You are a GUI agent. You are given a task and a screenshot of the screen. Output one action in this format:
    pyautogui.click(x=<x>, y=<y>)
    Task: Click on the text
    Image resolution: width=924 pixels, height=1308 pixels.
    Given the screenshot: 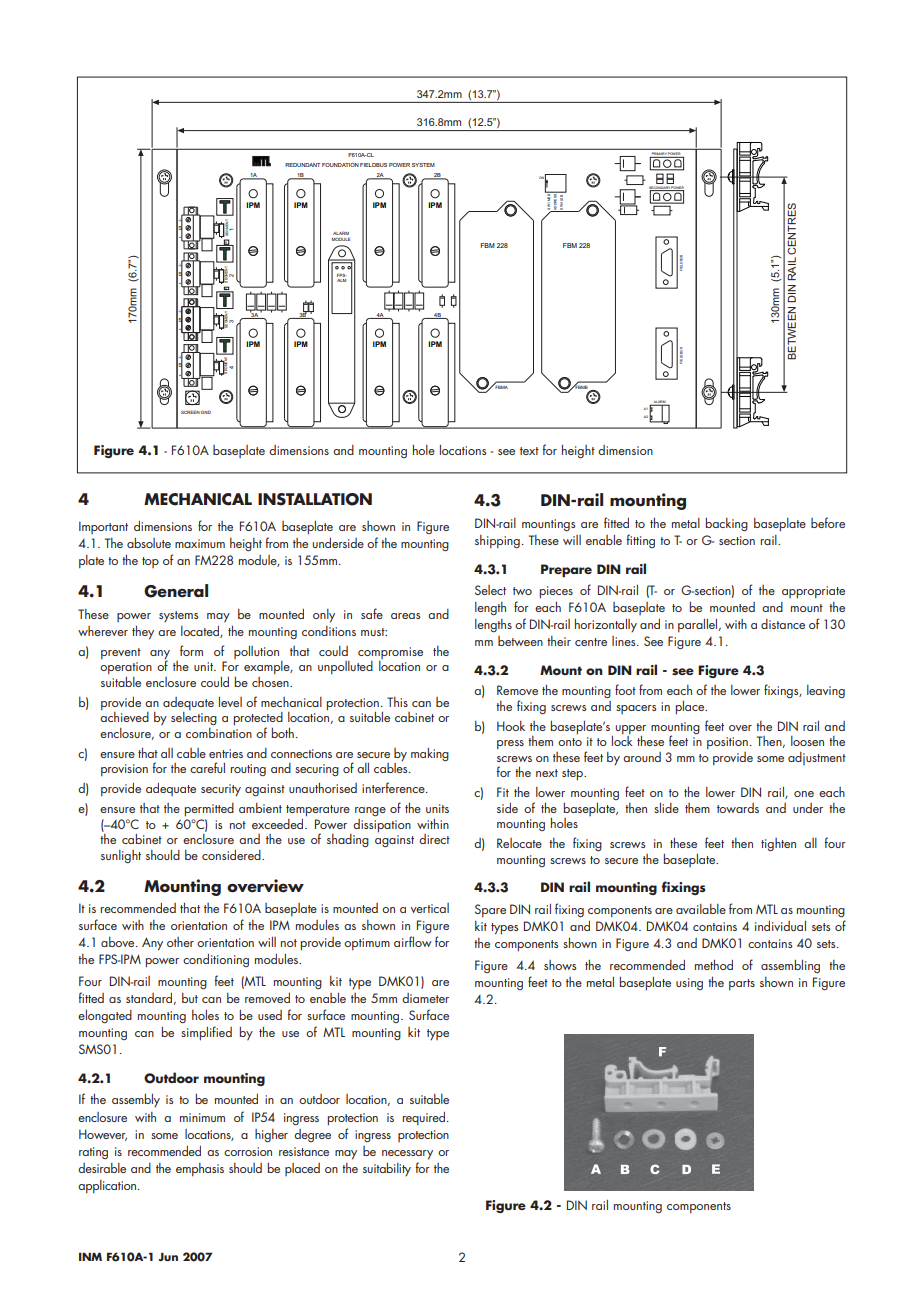 What is the action you would take?
    pyautogui.click(x=529, y=451)
